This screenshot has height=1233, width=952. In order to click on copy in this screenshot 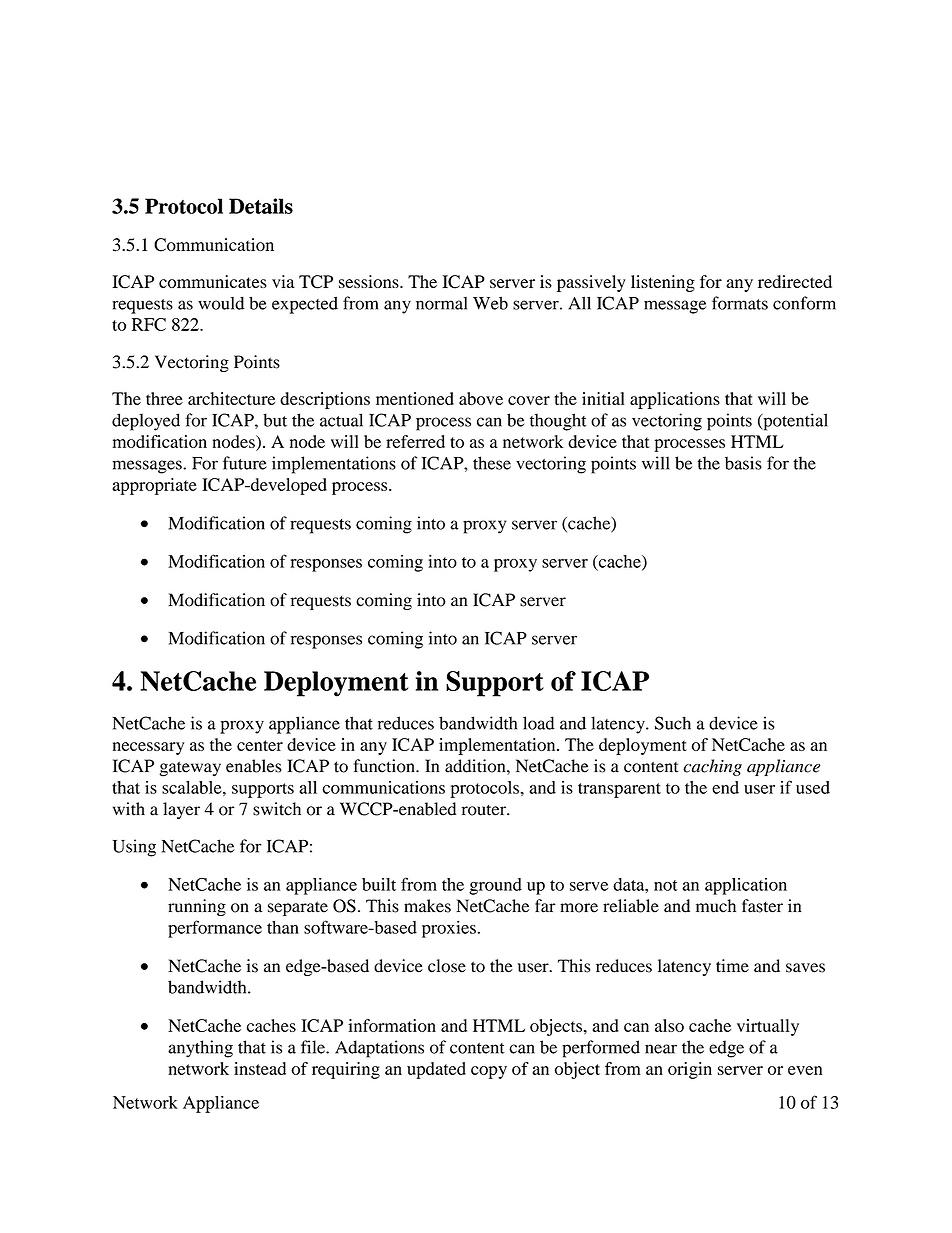, I will do `click(489, 1072)`.
